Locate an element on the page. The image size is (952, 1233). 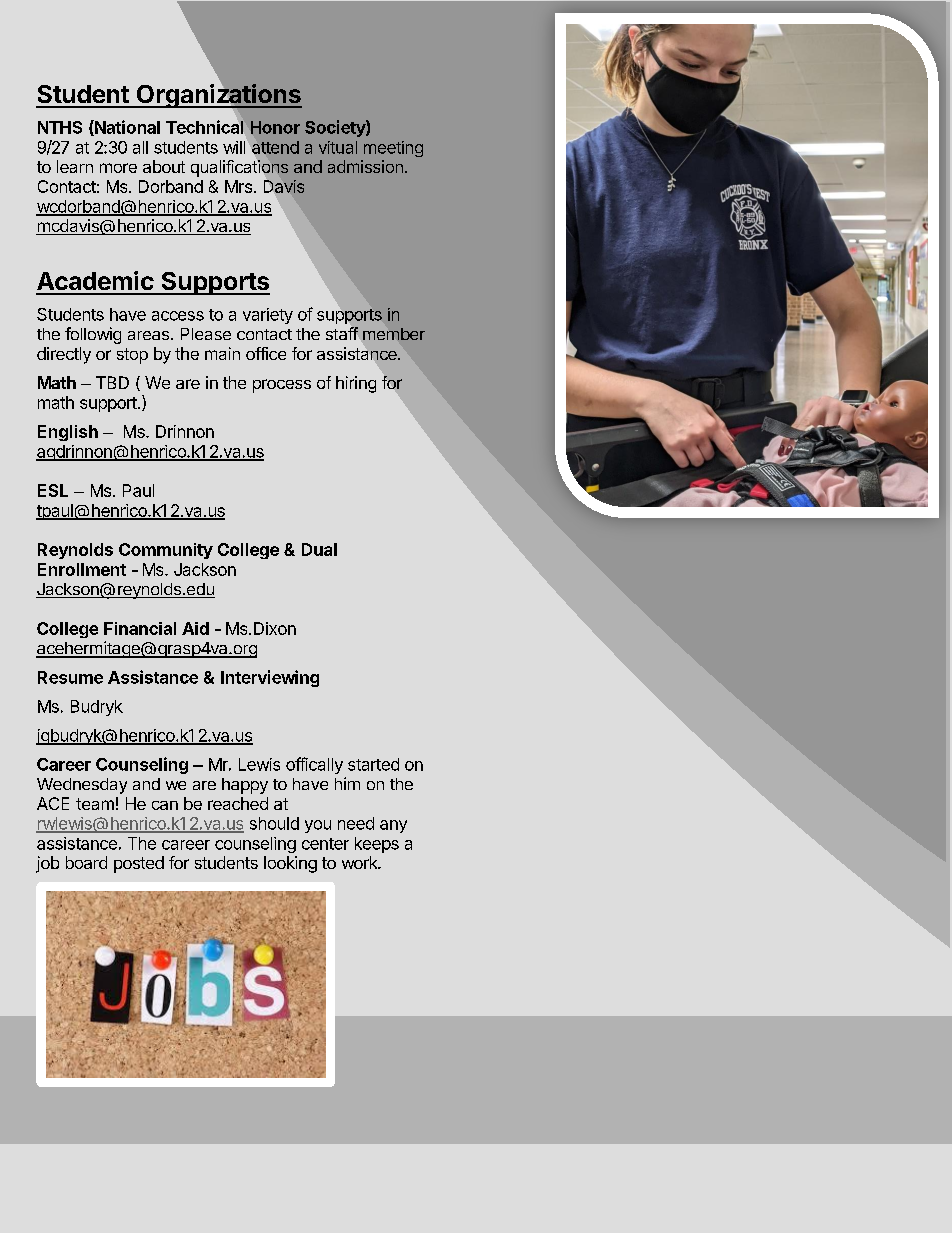
Aid is located at coordinates (195, 628).
